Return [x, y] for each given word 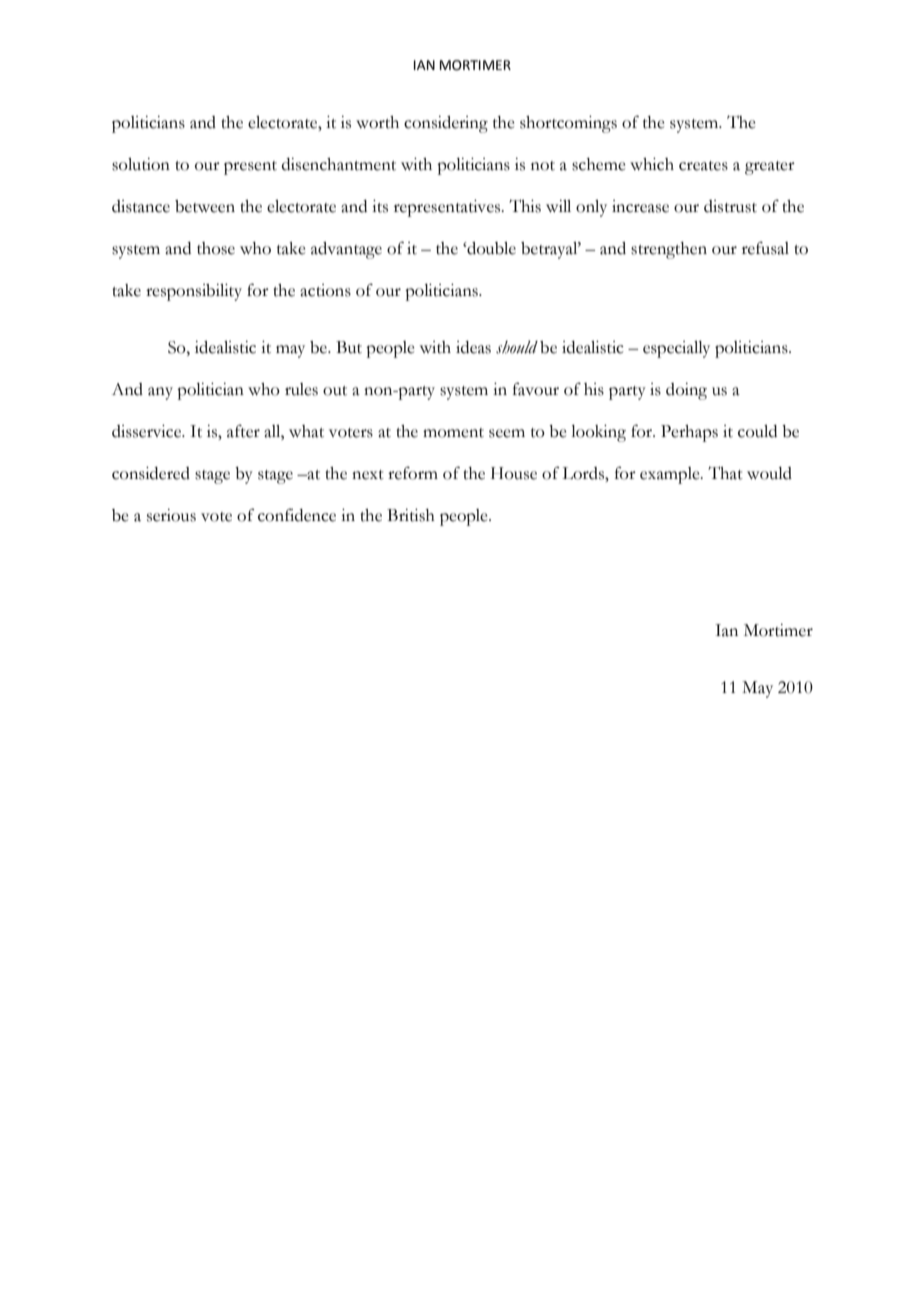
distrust [730, 206]
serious [171, 515]
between [205, 206]
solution [141, 164]
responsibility [194, 292]
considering [446, 124]
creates [703, 166]
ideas [473, 347]
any [160, 393]
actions [325, 290]
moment [453, 433]
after [243, 431]
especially [676, 349]
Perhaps [689, 433]
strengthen [669, 250]
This [525, 206]
